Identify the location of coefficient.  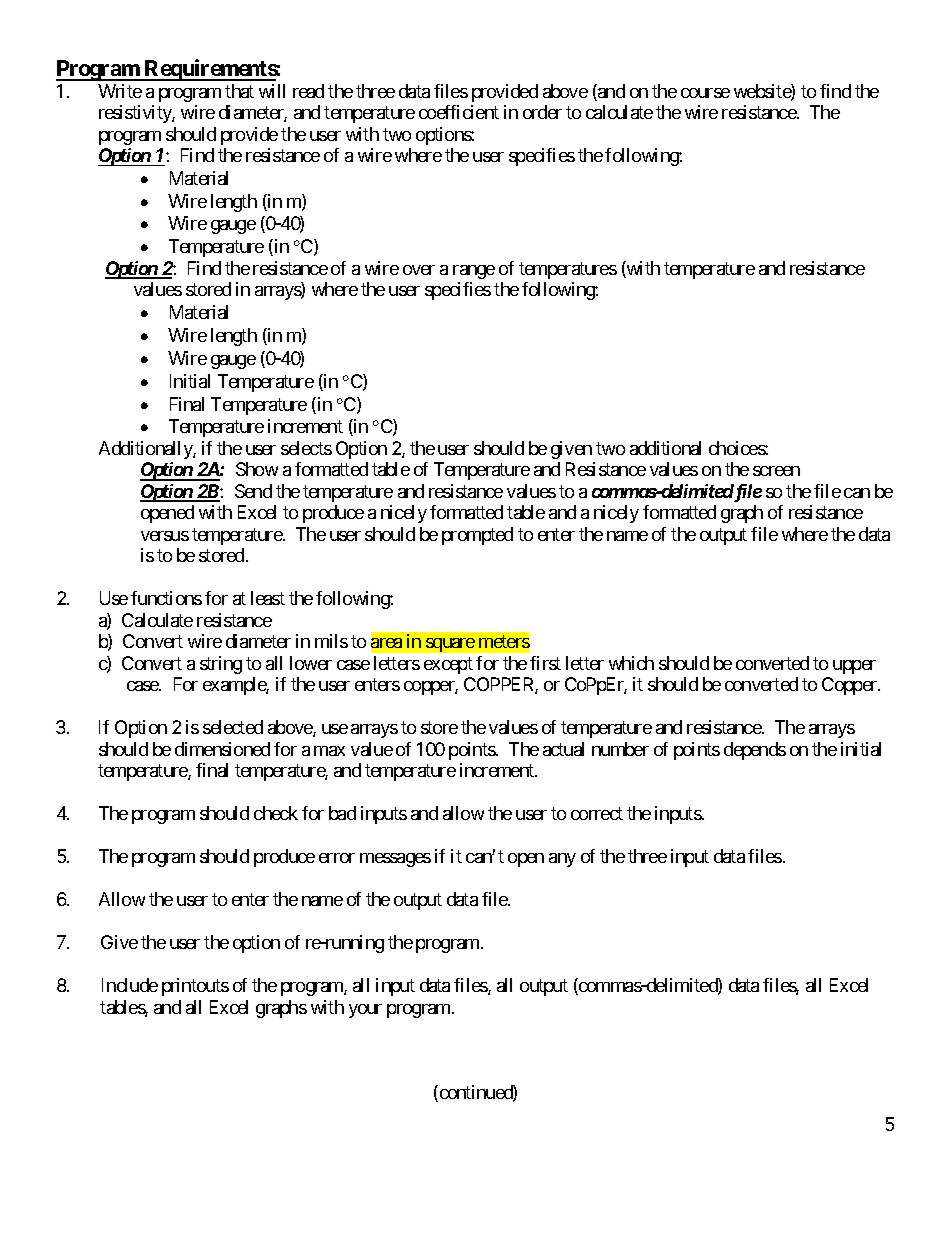
(459, 112).
